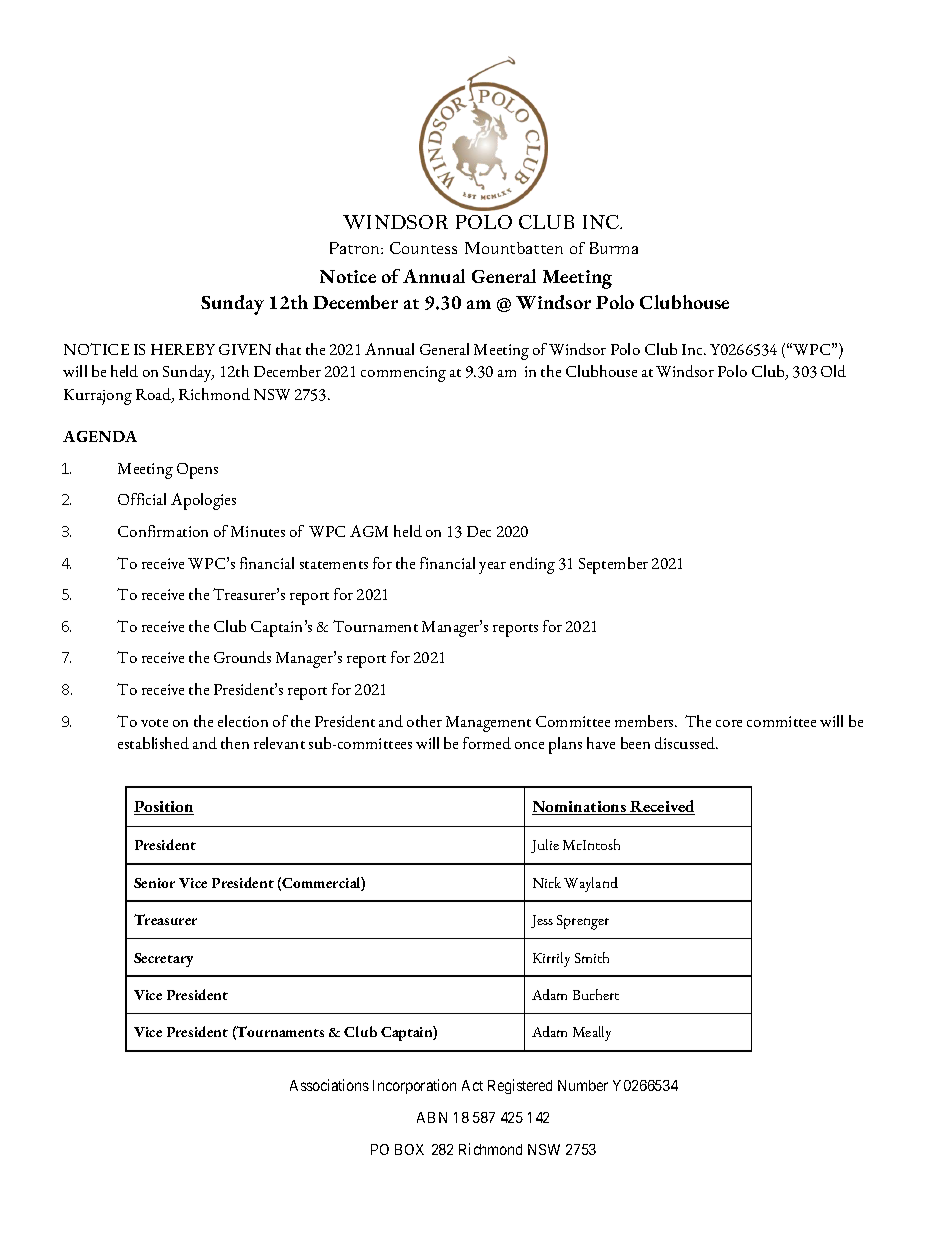  What do you see at coordinates (369, 531) in the image?
I see `AGM` at bounding box center [369, 531].
